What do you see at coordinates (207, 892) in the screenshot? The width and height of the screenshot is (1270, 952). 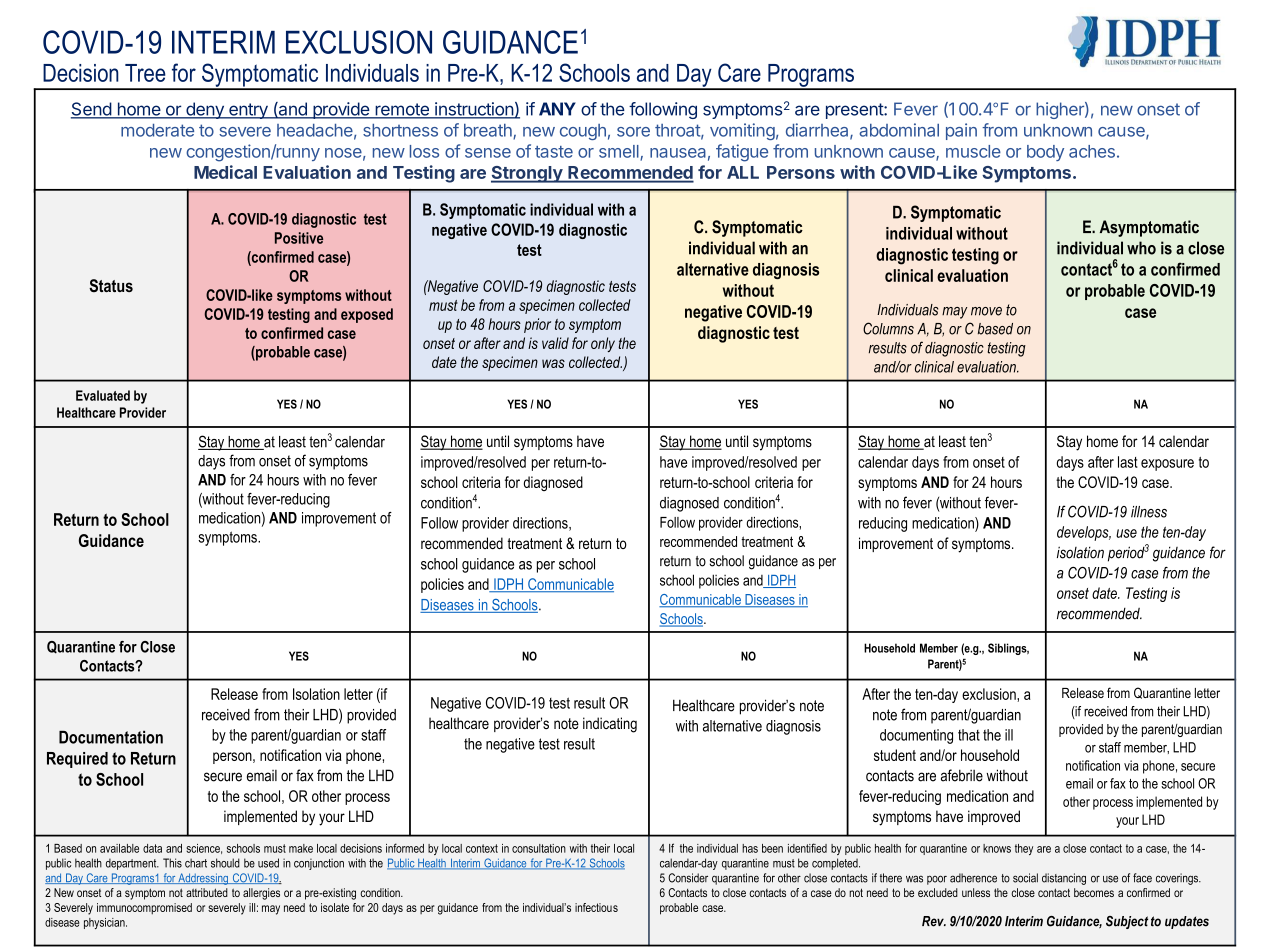 I see `attributed` at bounding box center [207, 892].
